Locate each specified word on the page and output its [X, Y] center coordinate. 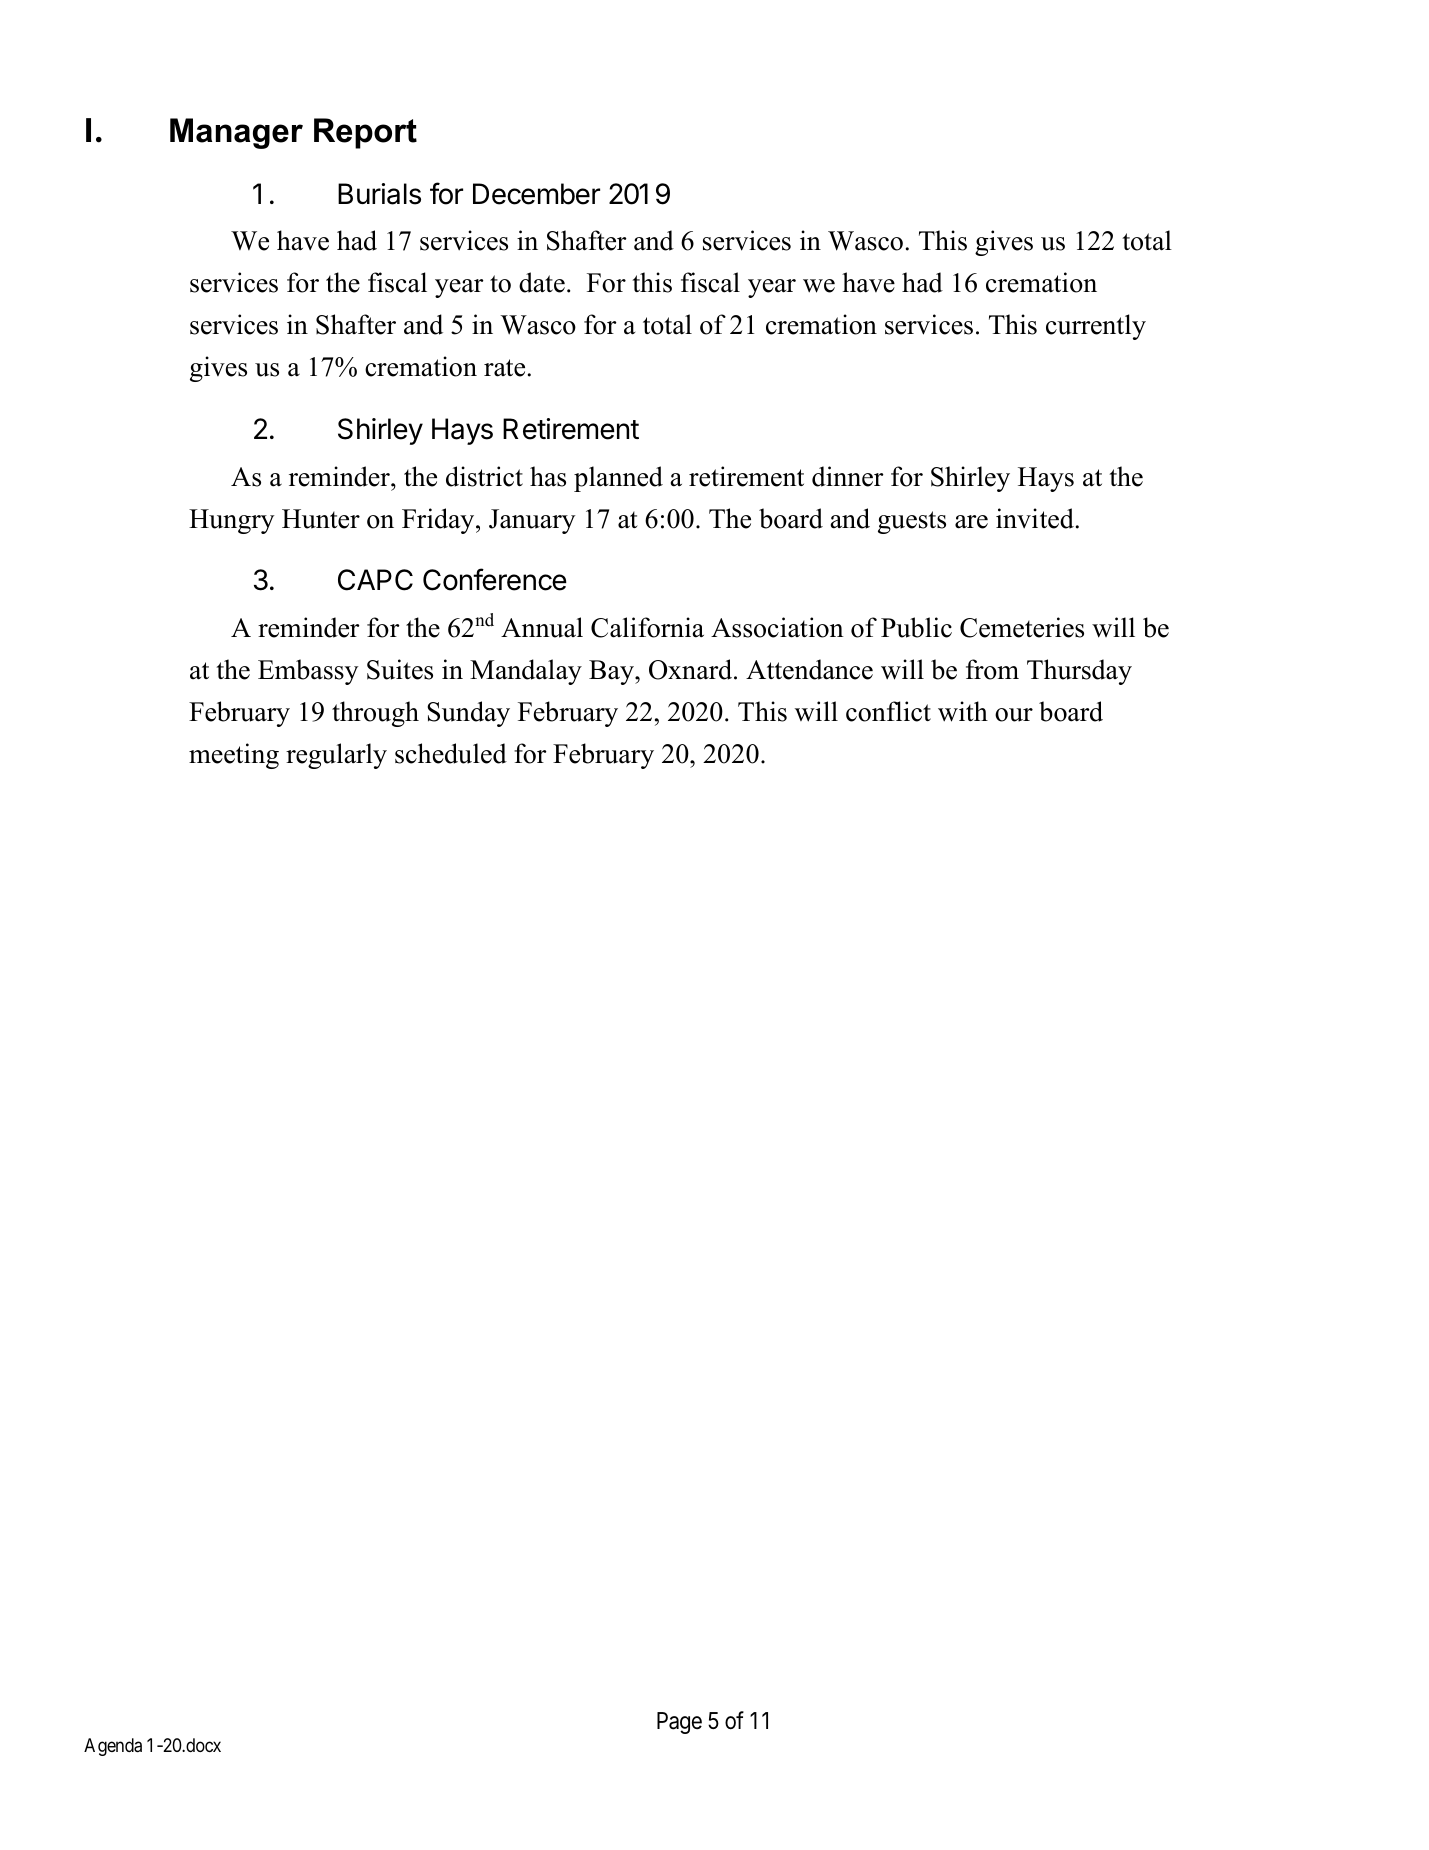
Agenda [113, 1747]
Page [679, 1723]
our [1014, 715]
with [963, 711]
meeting [234, 756]
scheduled [451, 753]
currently [1096, 327]
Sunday [468, 714]
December [536, 194]
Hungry [232, 521]
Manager [236, 133]
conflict [888, 711]
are [971, 522]
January [532, 521]
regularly [336, 756]
